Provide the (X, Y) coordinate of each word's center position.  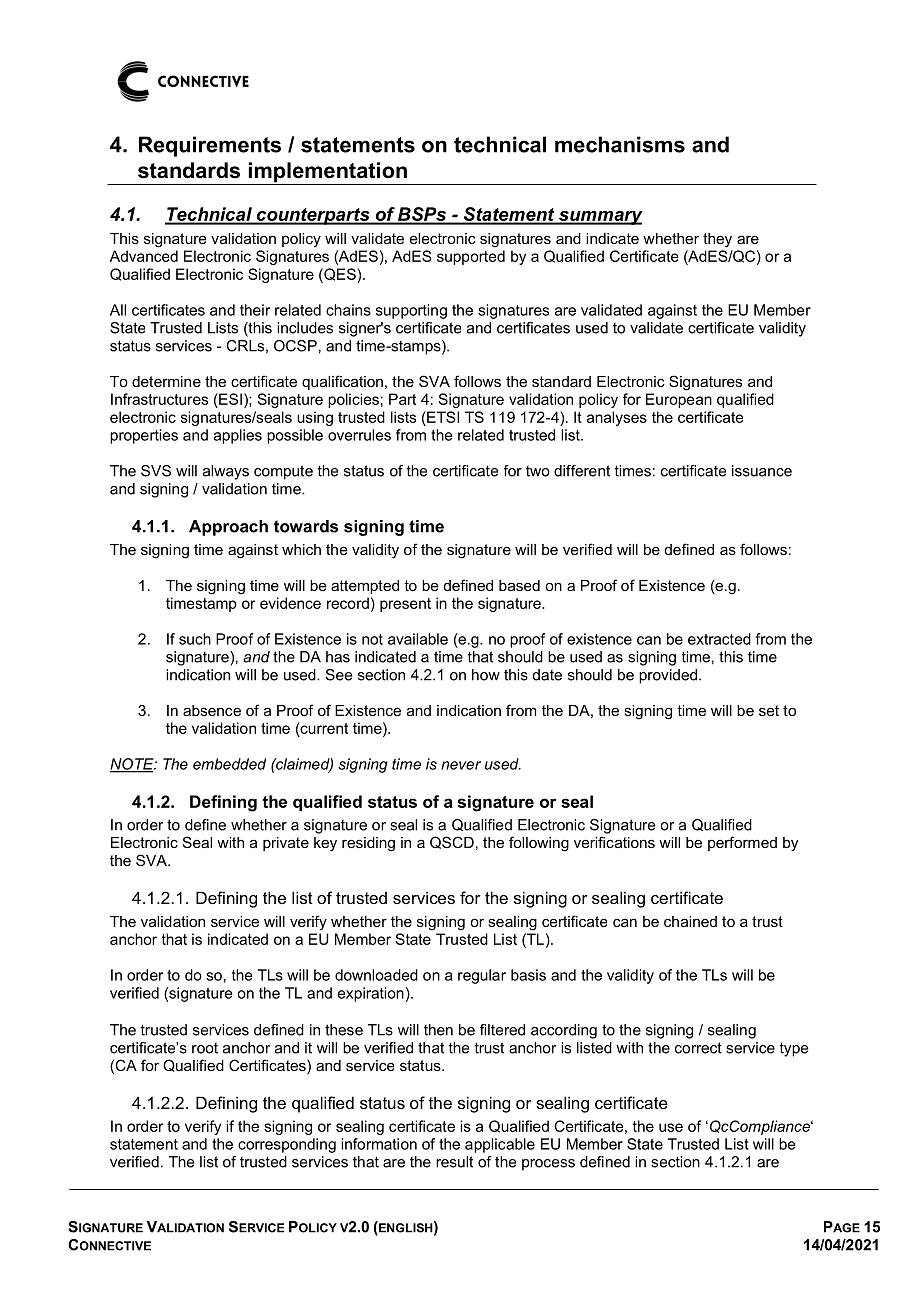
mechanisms (620, 144)
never (461, 765)
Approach (228, 528)
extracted (719, 639)
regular (482, 976)
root (205, 1048)
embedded (229, 764)
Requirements (210, 146)
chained (690, 921)
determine (166, 381)
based (519, 585)
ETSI (442, 417)
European (679, 400)
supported (471, 257)
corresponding (287, 1145)
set (769, 710)
